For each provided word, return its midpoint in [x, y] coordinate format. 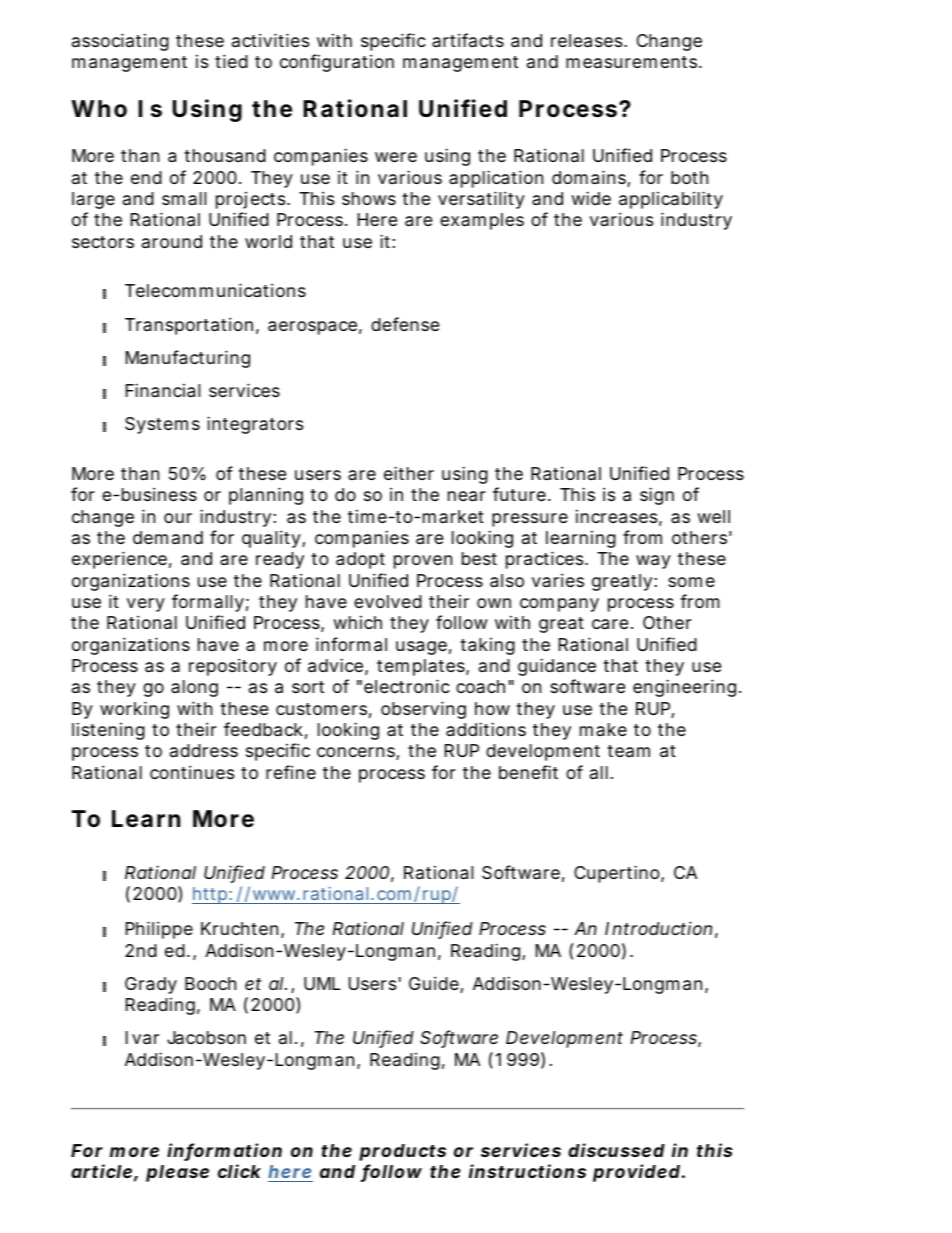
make [603, 729]
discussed [616, 1150]
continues [192, 772]
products [402, 1152]
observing [423, 710]
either [409, 473]
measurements [633, 62]
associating [120, 42]
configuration [337, 63]
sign [657, 496]
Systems [162, 425]
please [177, 1173]
